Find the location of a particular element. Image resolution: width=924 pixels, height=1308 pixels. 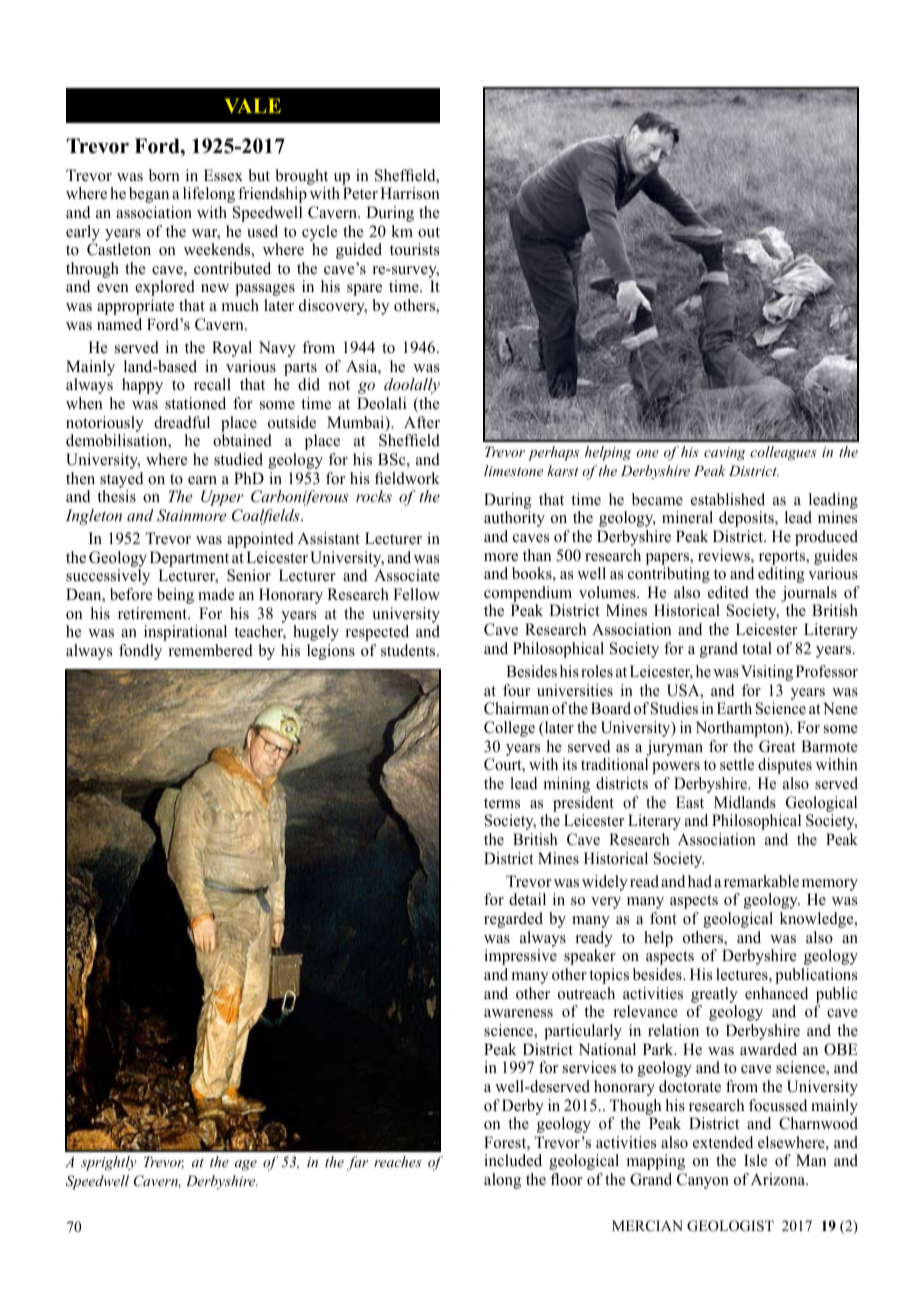

Harrison is located at coordinates (410, 193).
